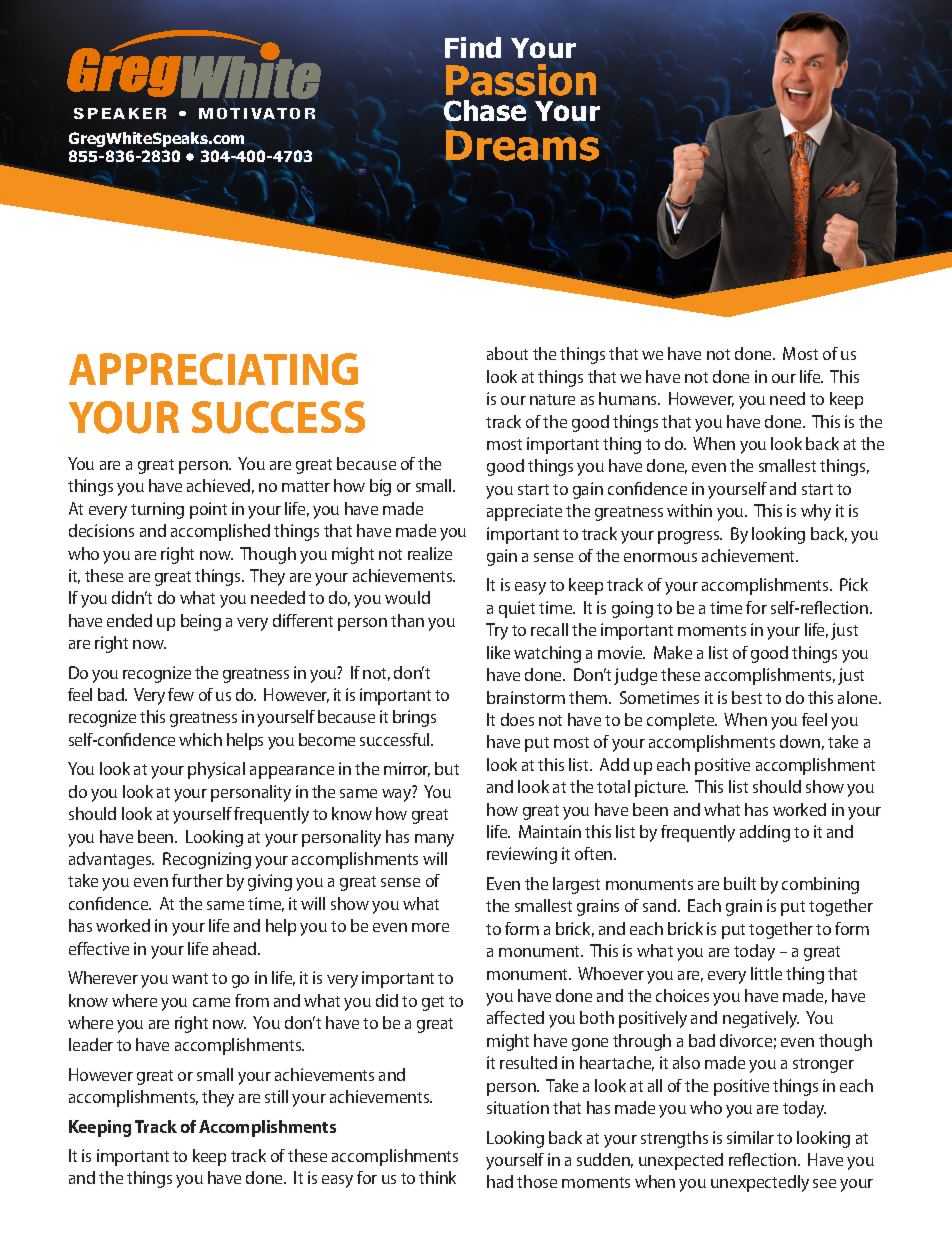  Describe the element at coordinates (473, 47) in the screenshot. I see `Find` at that location.
